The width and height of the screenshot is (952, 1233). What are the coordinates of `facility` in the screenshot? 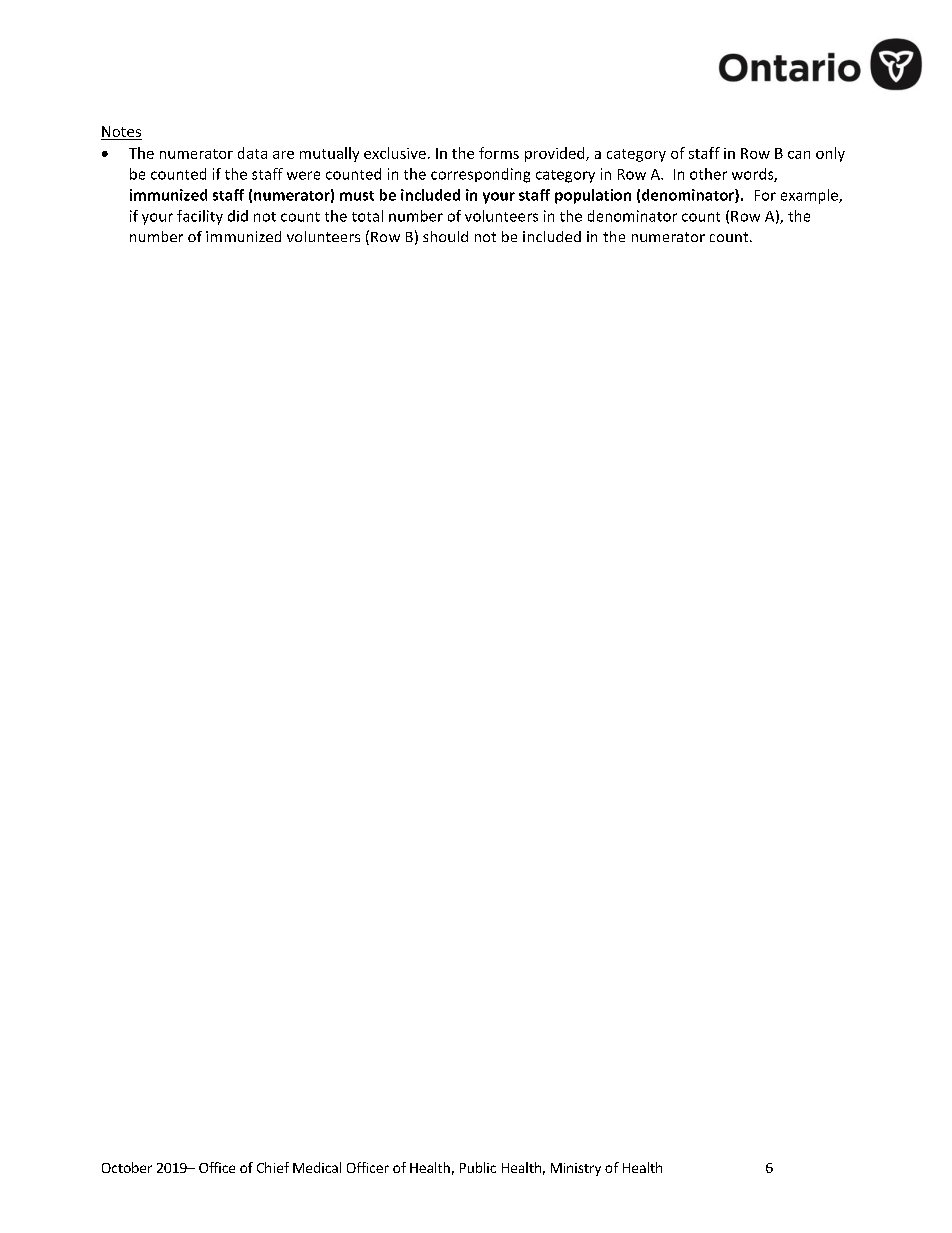 It's located at (200, 217).
